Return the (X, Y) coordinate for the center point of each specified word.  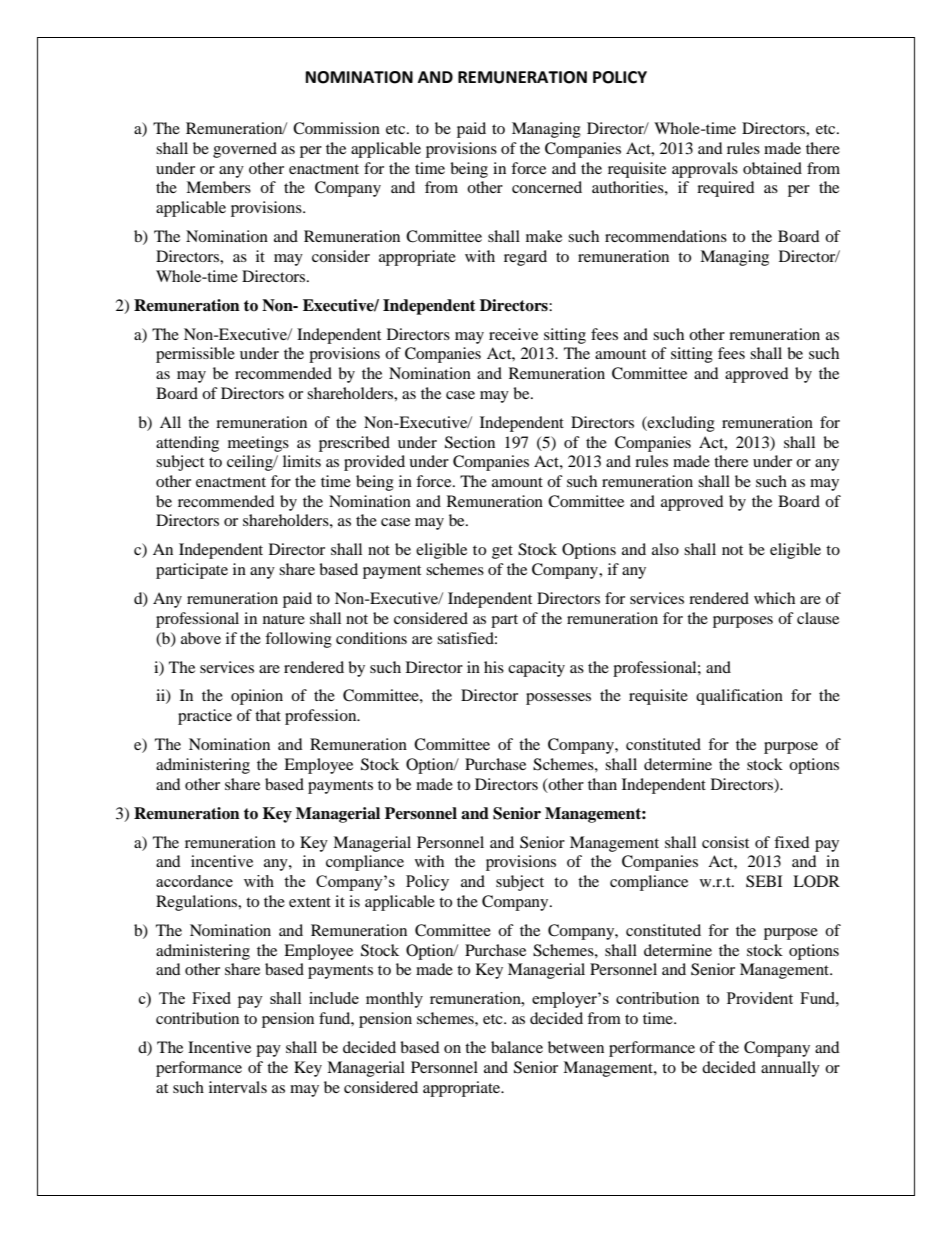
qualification (739, 697)
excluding (680, 424)
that (268, 715)
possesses (558, 699)
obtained (772, 168)
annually (790, 1069)
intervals (238, 1087)
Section (470, 442)
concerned (547, 187)
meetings (258, 444)
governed (245, 150)
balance (517, 1047)
